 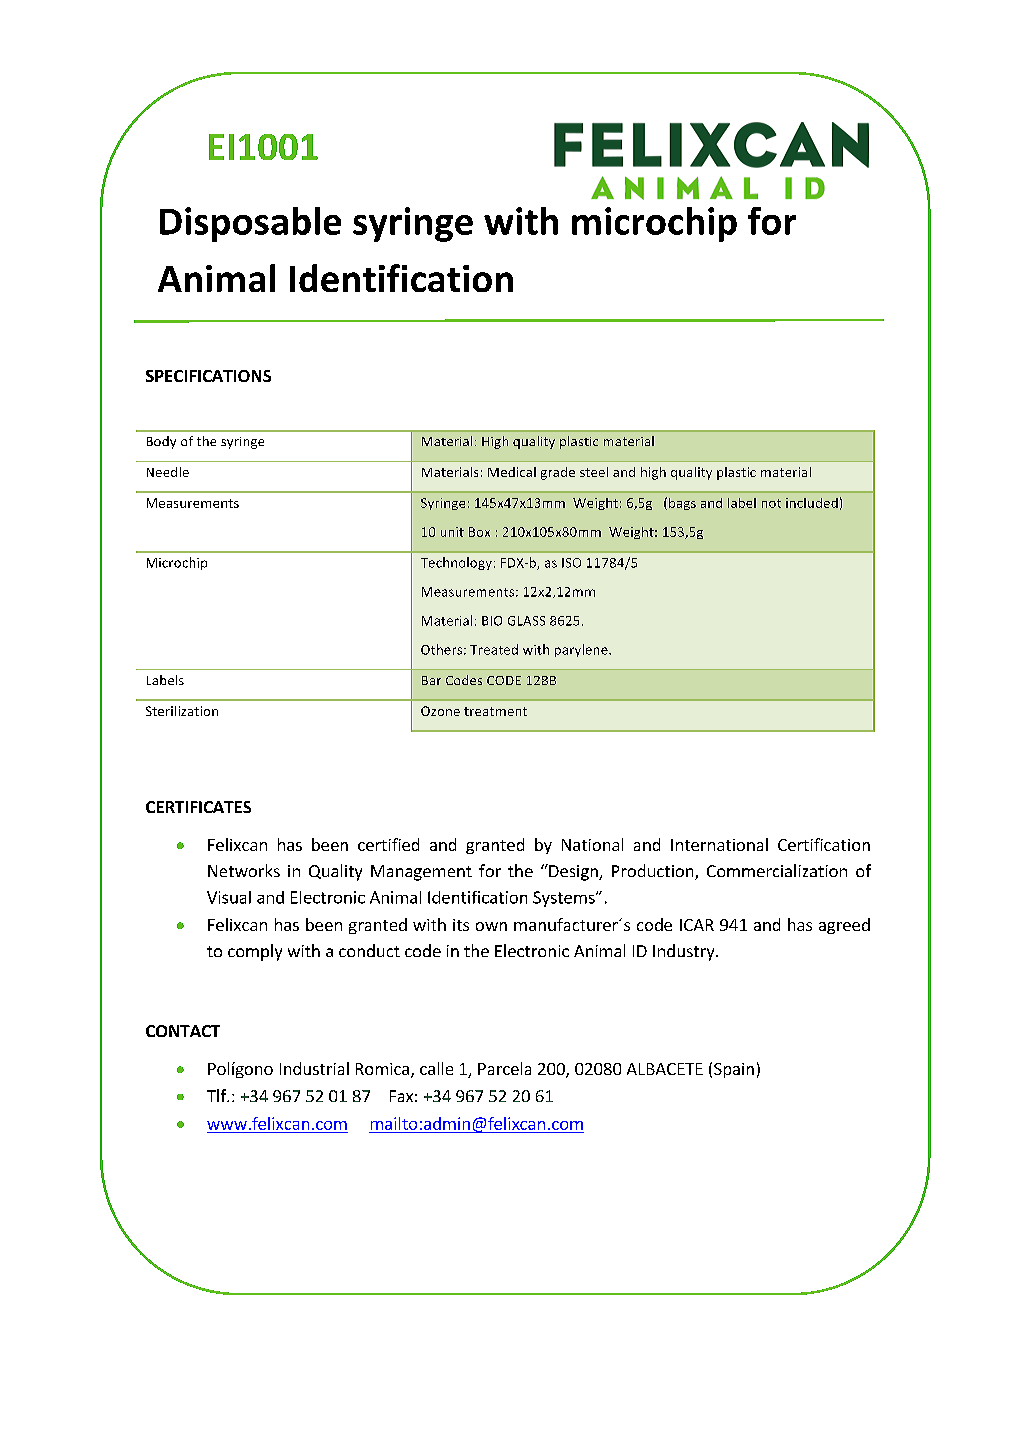 I want to click on Box, so click(x=479, y=532).
